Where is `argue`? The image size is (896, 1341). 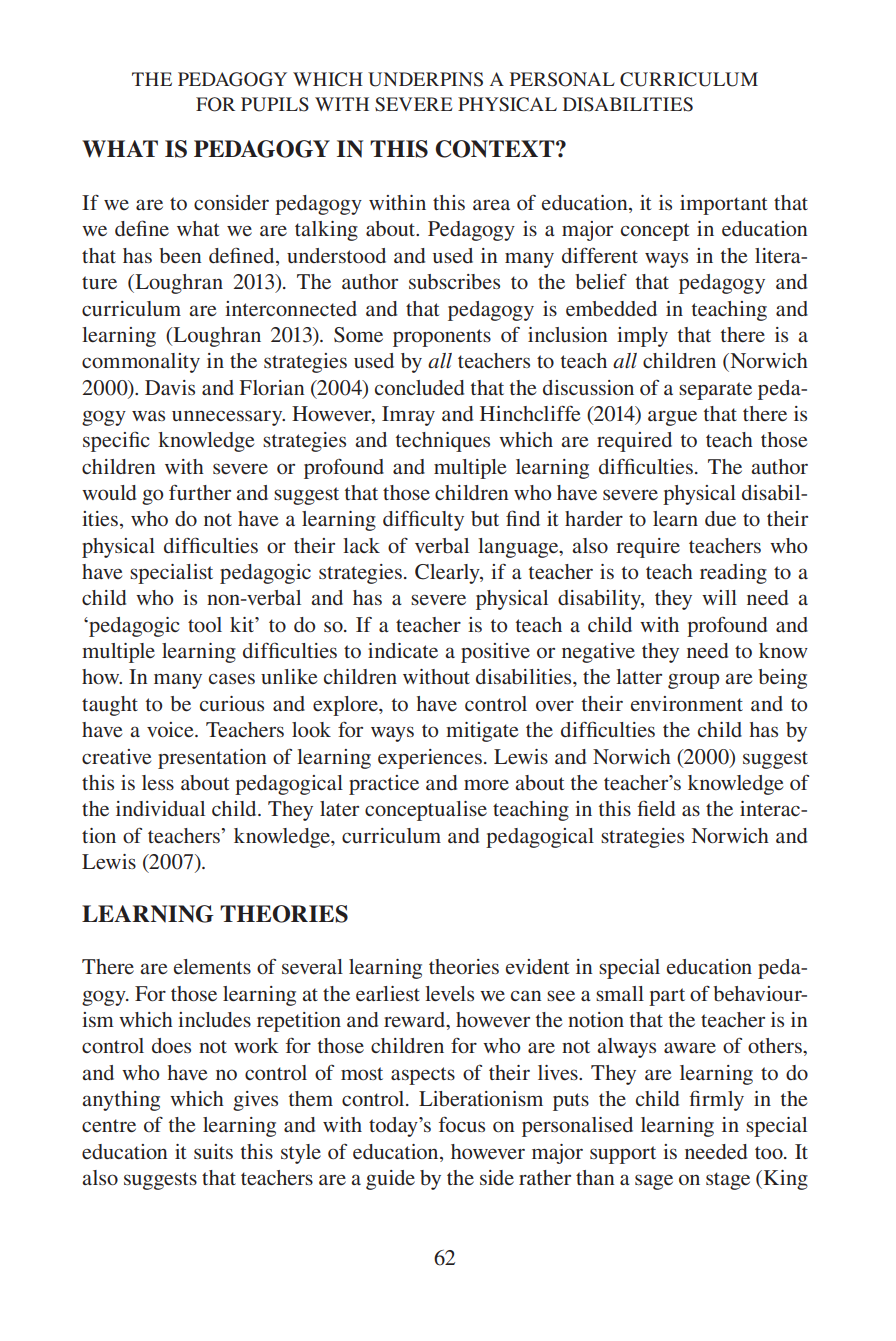 argue is located at coordinates (672, 418).
